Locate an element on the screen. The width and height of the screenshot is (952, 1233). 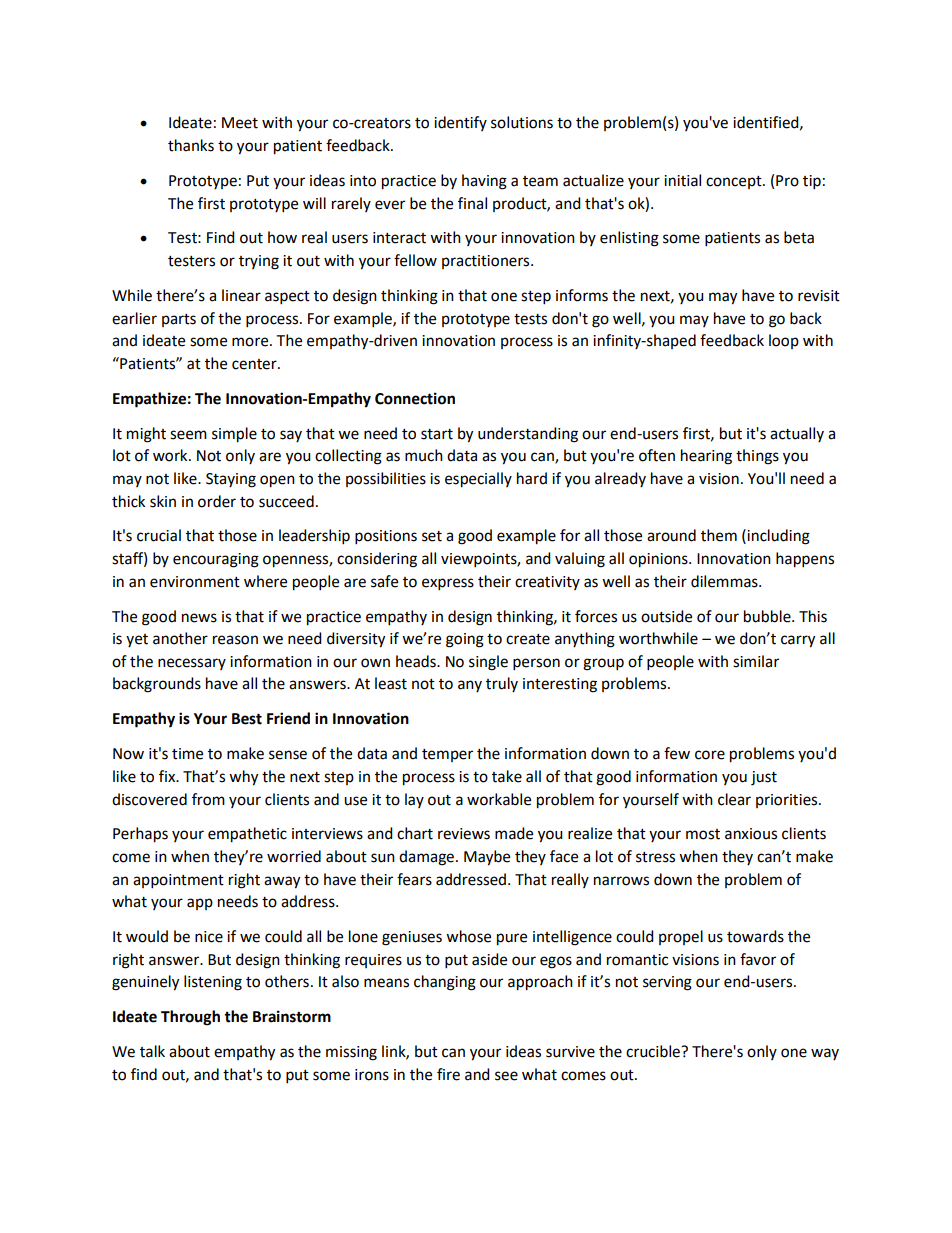
core is located at coordinates (710, 755).
